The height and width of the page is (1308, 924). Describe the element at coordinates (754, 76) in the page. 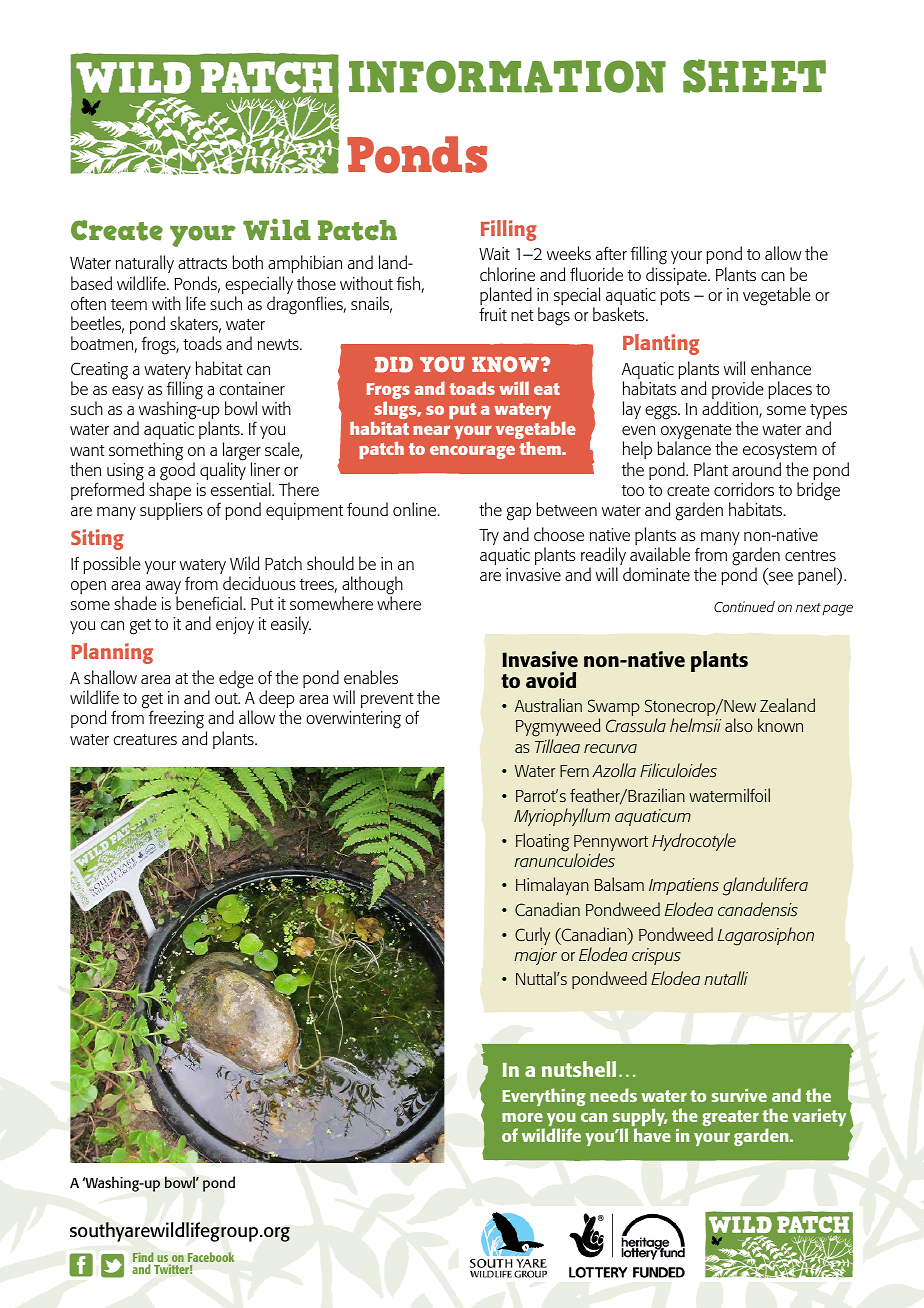

I see `SHEET` at that location.
